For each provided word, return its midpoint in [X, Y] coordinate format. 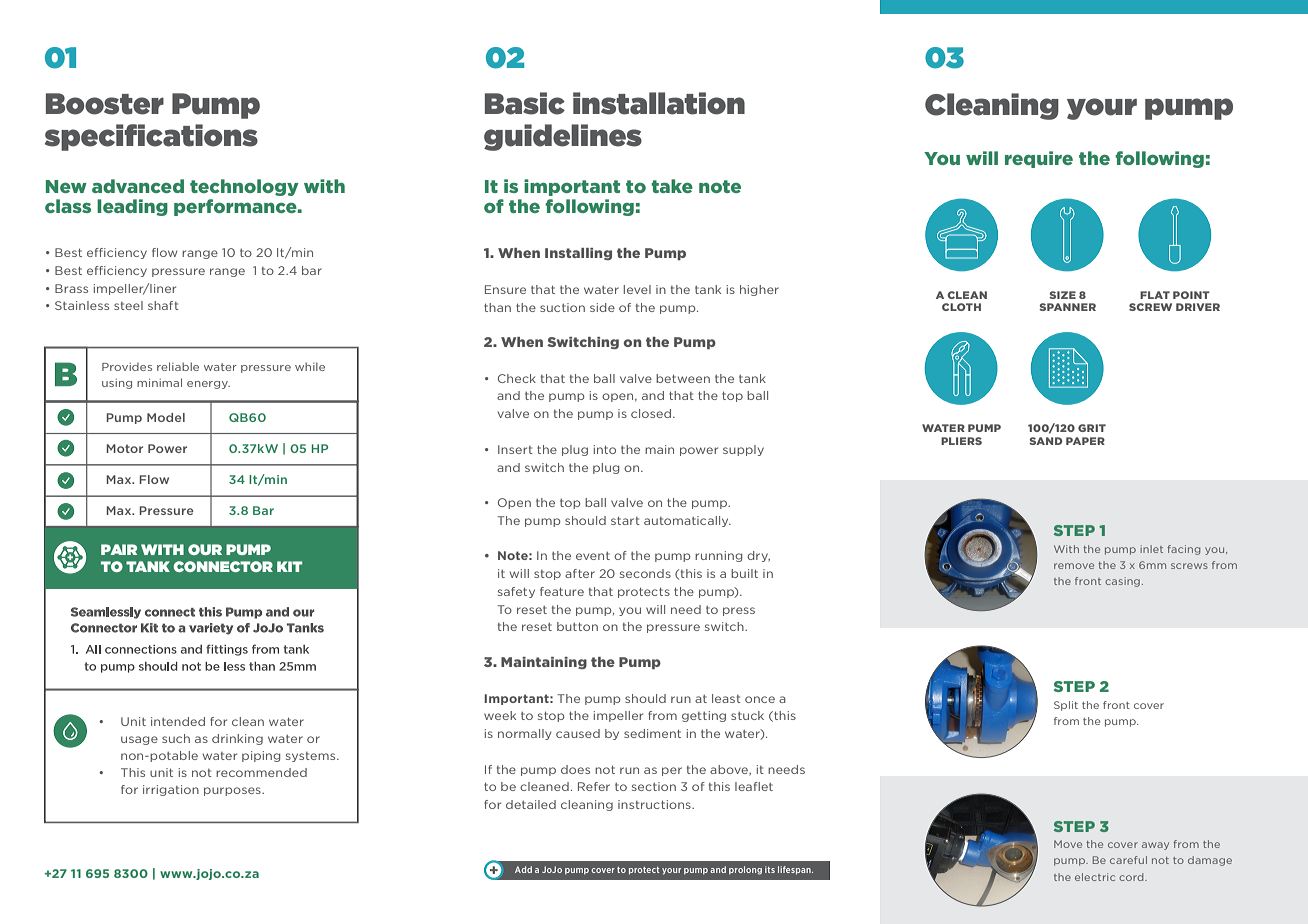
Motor [124, 448]
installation [659, 103]
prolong [745, 870]
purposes [233, 791]
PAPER [1085, 441]
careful [1128, 860]
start [625, 520]
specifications [151, 137]
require [1039, 159]
